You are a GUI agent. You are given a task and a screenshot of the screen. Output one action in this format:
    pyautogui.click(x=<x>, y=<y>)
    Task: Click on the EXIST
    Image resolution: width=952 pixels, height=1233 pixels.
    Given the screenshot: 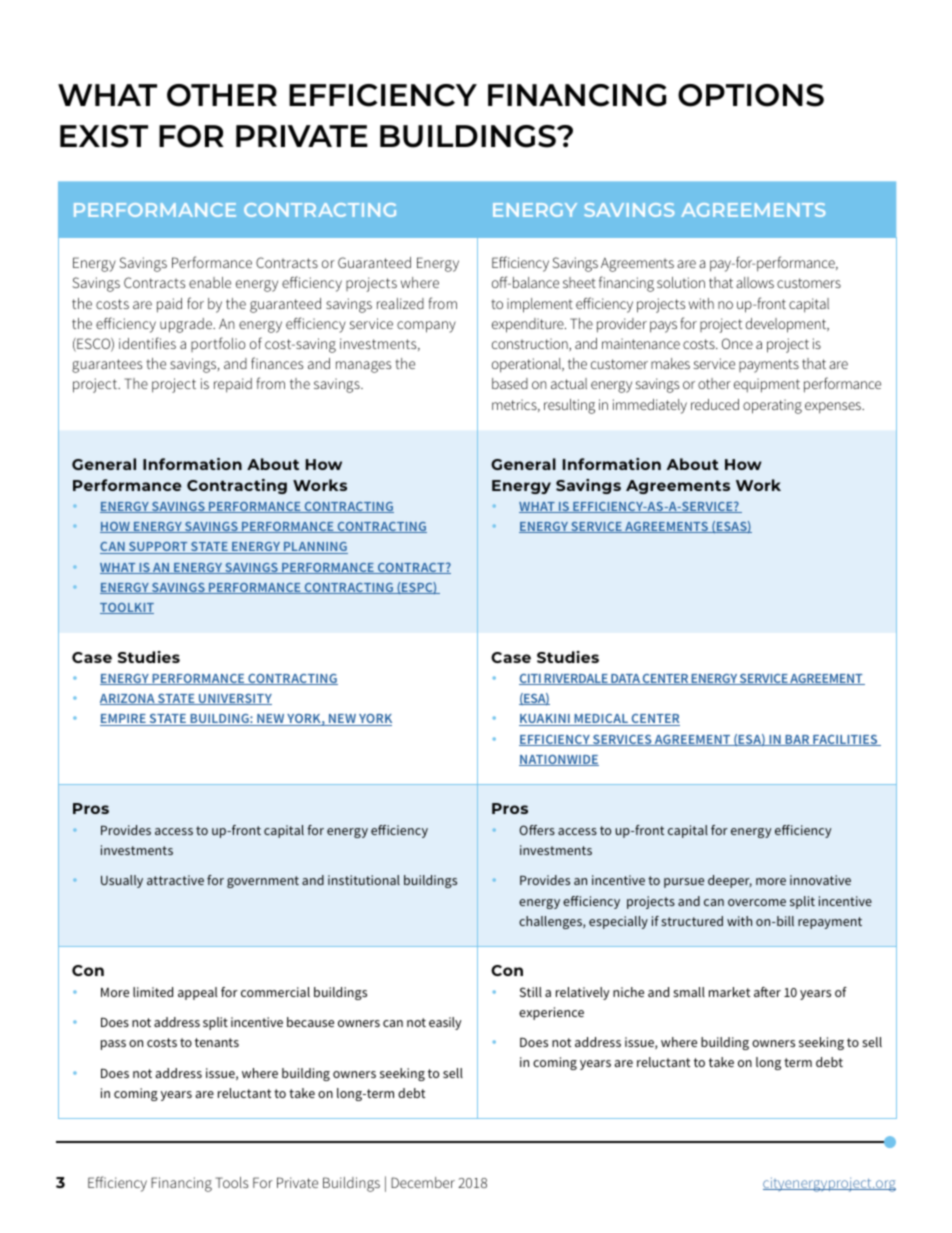 What is the action you would take?
    pyautogui.click(x=104, y=136)
